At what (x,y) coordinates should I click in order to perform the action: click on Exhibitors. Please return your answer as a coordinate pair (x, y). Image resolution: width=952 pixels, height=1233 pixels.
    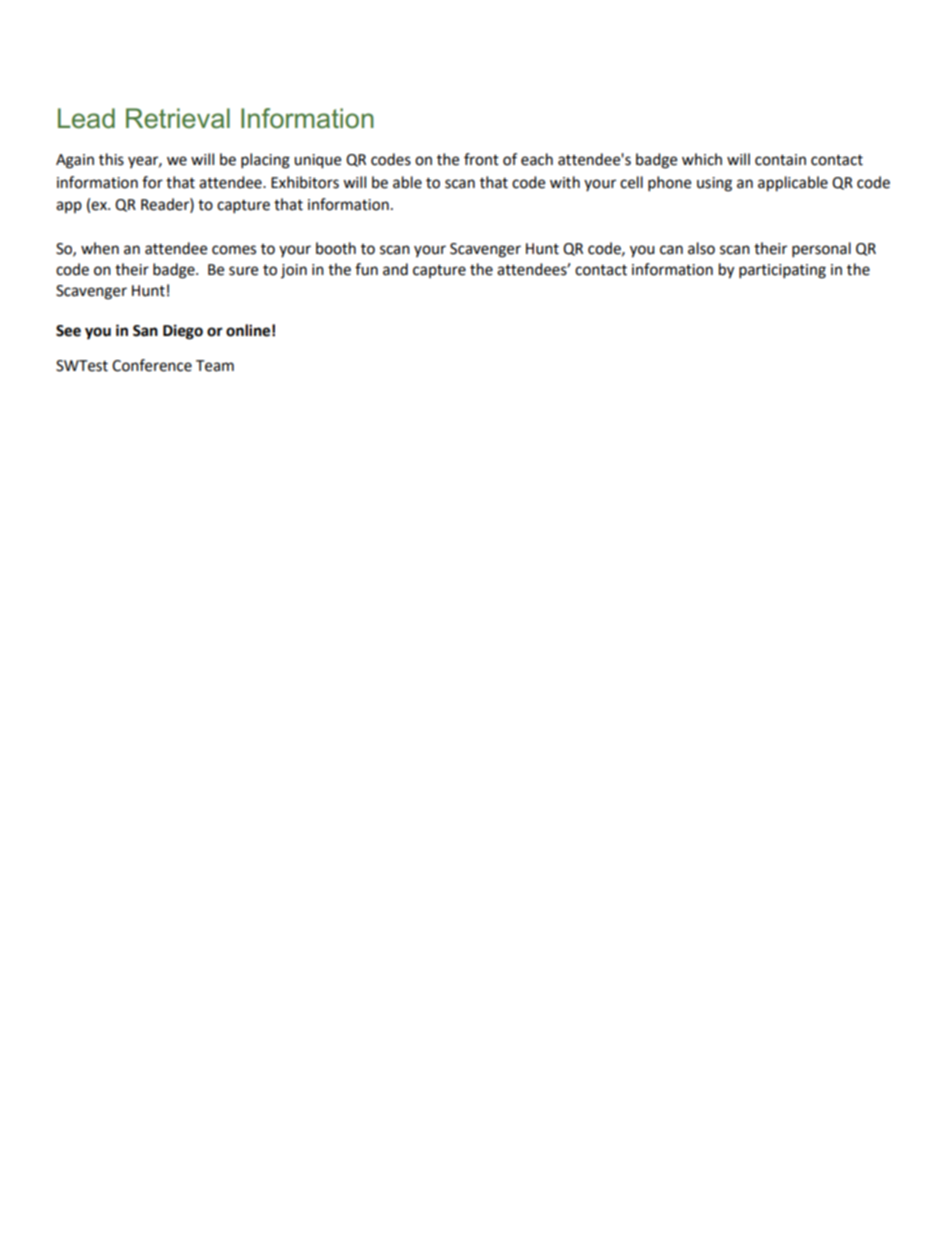
    Looking at the image, I should click on (305, 182).
